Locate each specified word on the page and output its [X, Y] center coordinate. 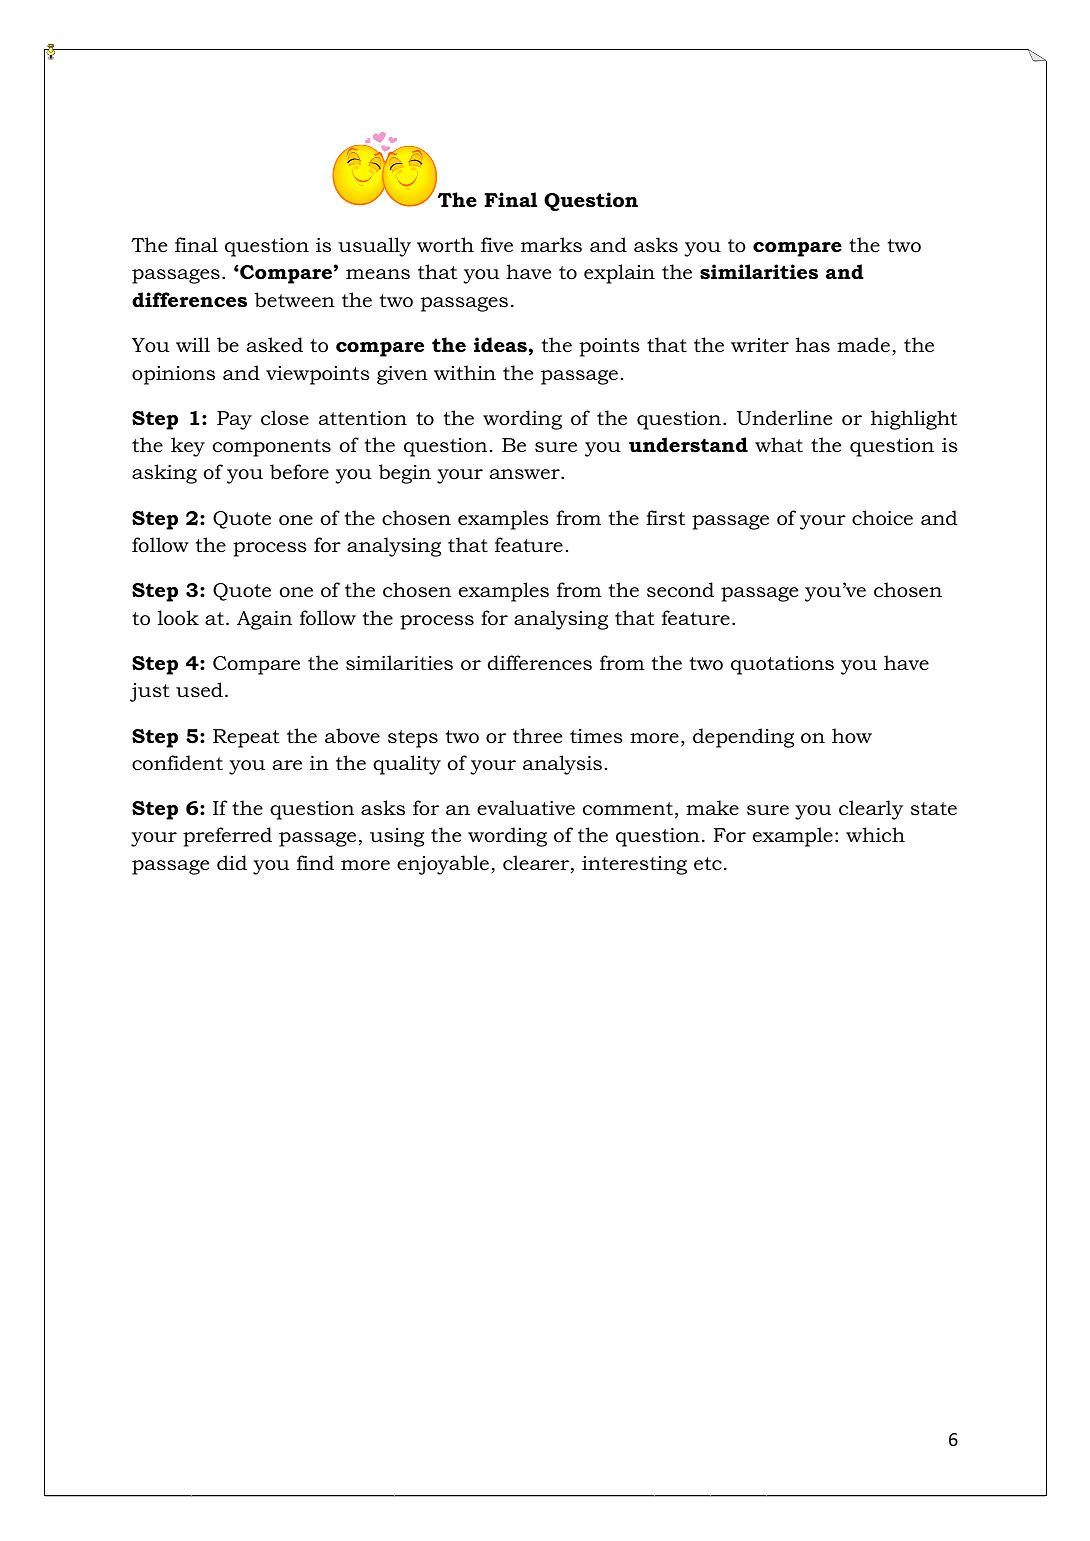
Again [264, 620]
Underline [784, 418]
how [852, 736]
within [465, 373]
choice [882, 518]
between [295, 300]
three [537, 736]
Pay [234, 420]
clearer [537, 864]
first [665, 518]
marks [551, 245]
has [812, 344]
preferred [227, 837]
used [199, 690]
